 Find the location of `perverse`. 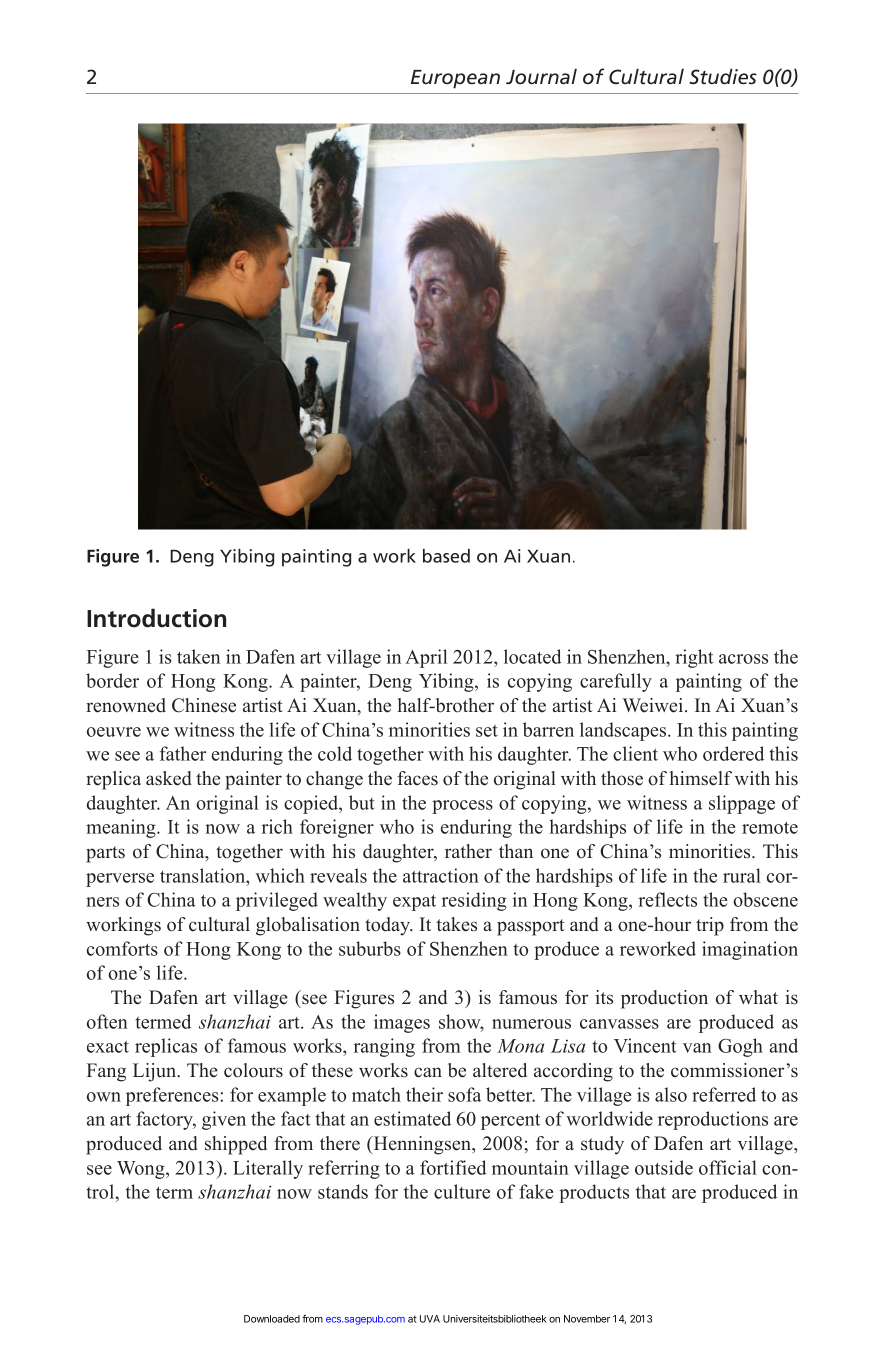

perverse is located at coordinates (120, 880).
